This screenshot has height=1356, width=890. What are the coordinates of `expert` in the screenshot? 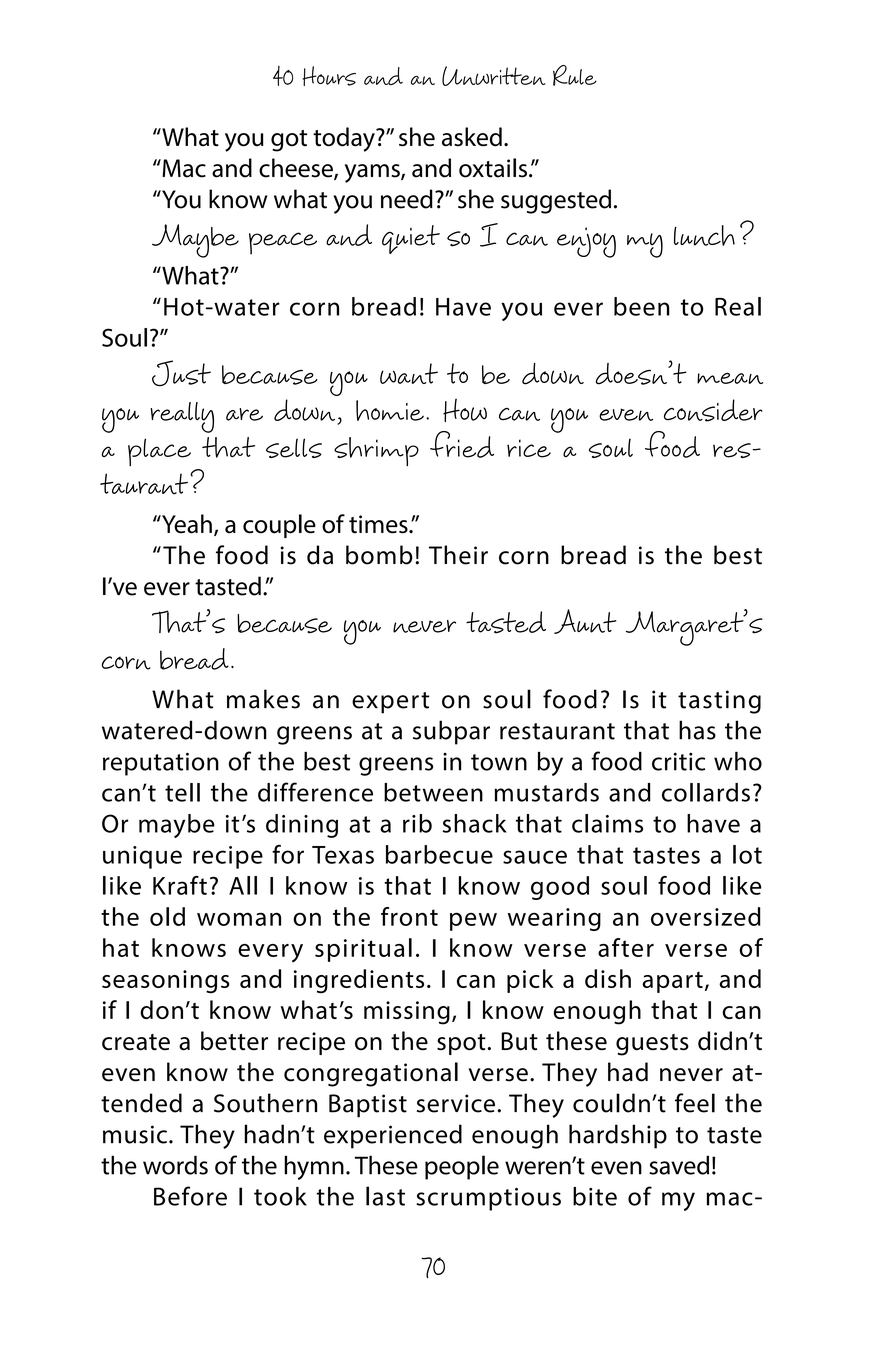 It's located at (391, 703).
